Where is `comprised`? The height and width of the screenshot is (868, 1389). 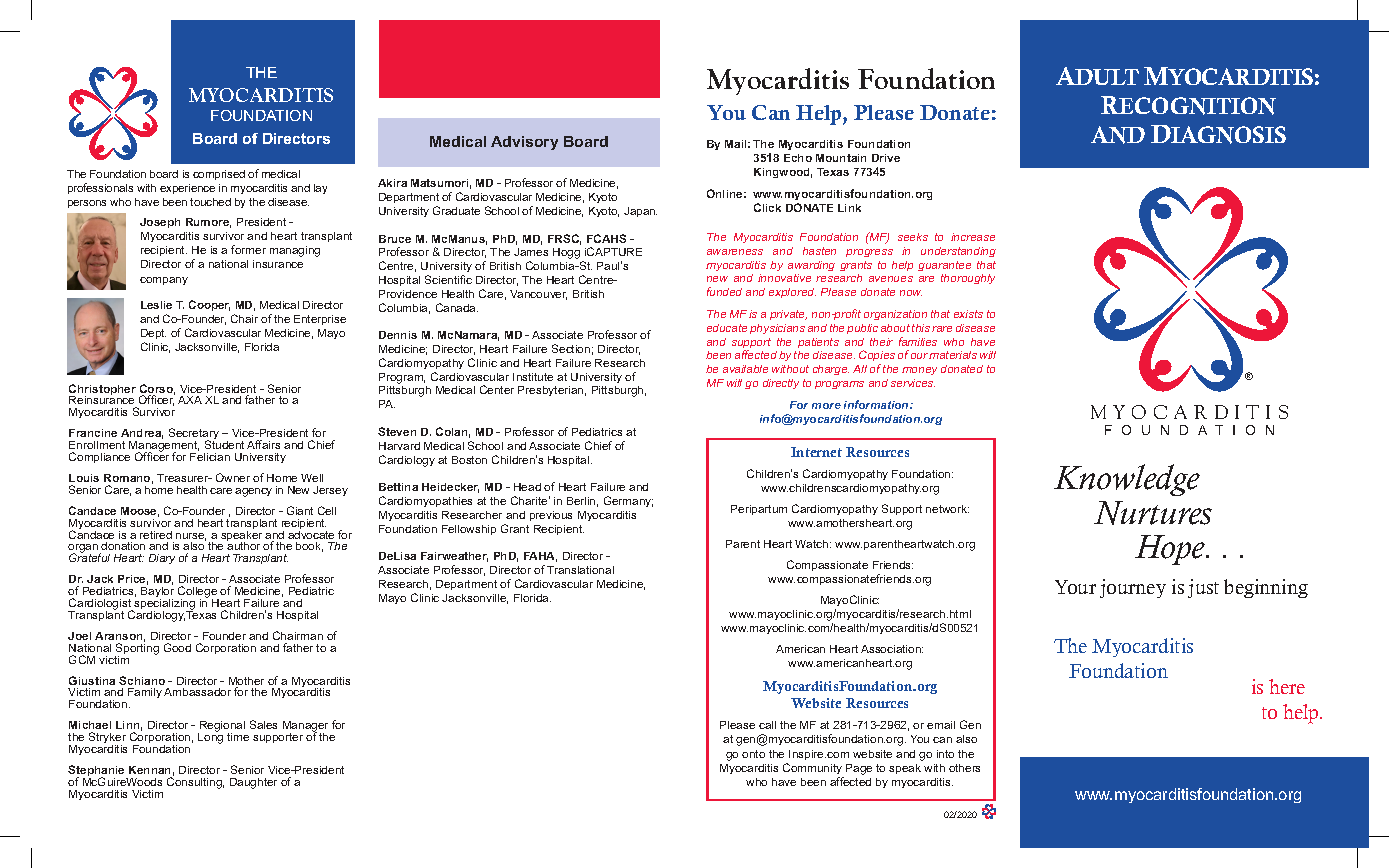 comprised is located at coordinates (219, 175).
